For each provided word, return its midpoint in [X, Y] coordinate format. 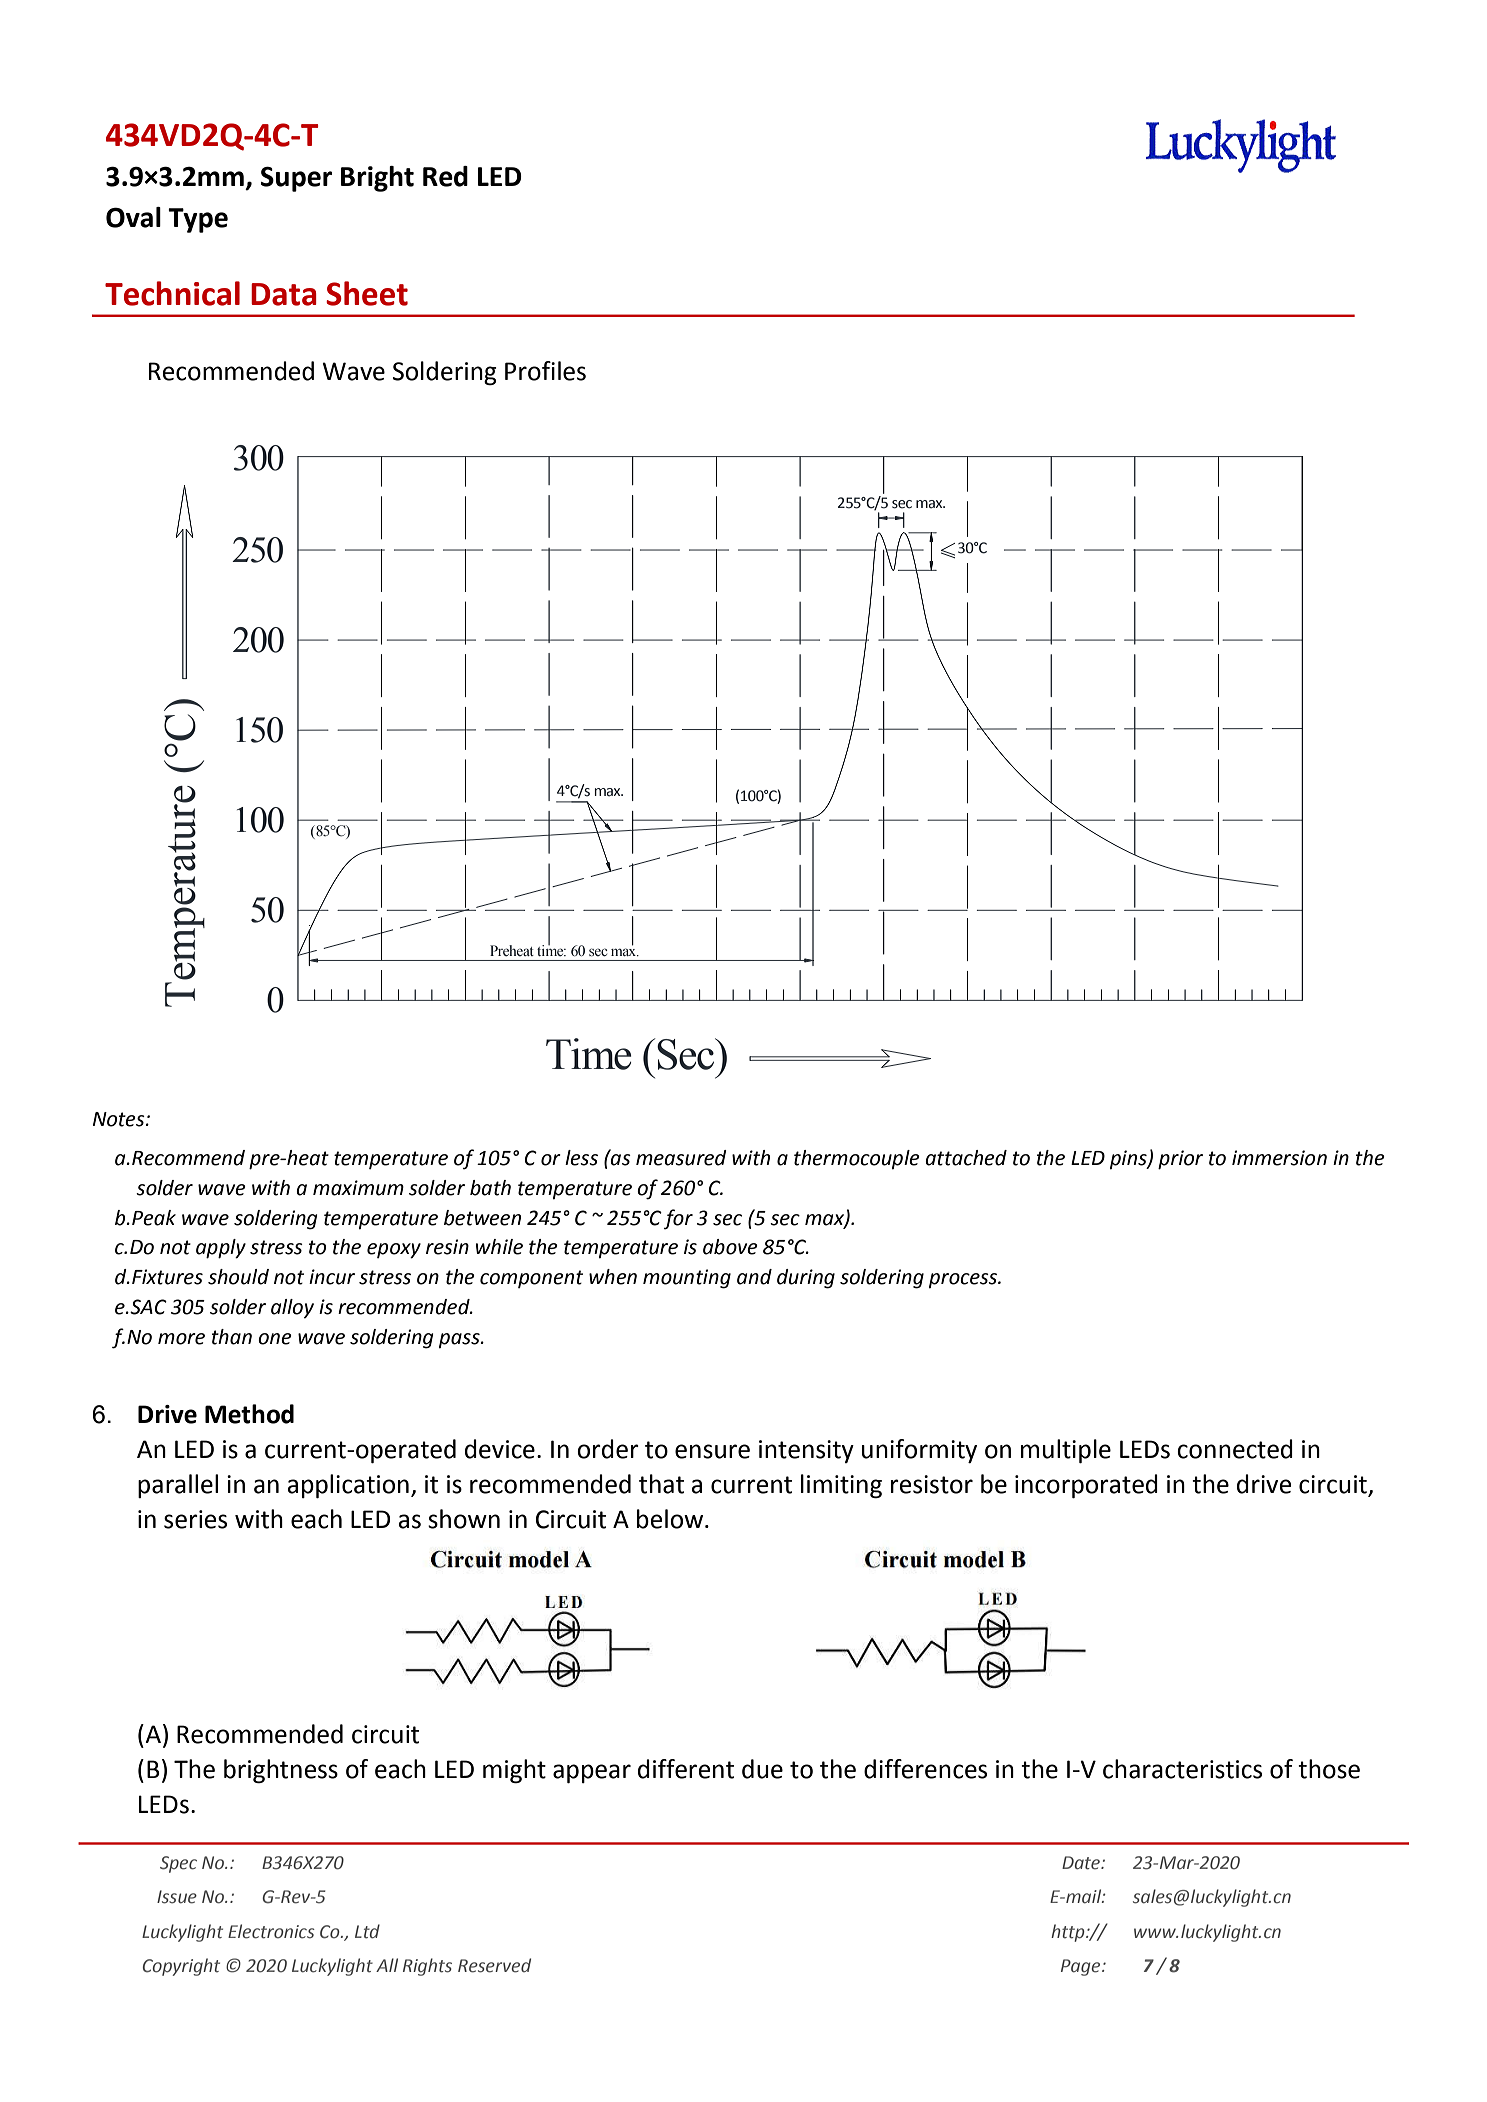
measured [681, 1158]
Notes [120, 1119]
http [1069, 1933]
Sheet [367, 293]
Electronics [271, 1931]
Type [198, 220]
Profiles [545, 371]
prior [1180, 1160]
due [762, 1769]
